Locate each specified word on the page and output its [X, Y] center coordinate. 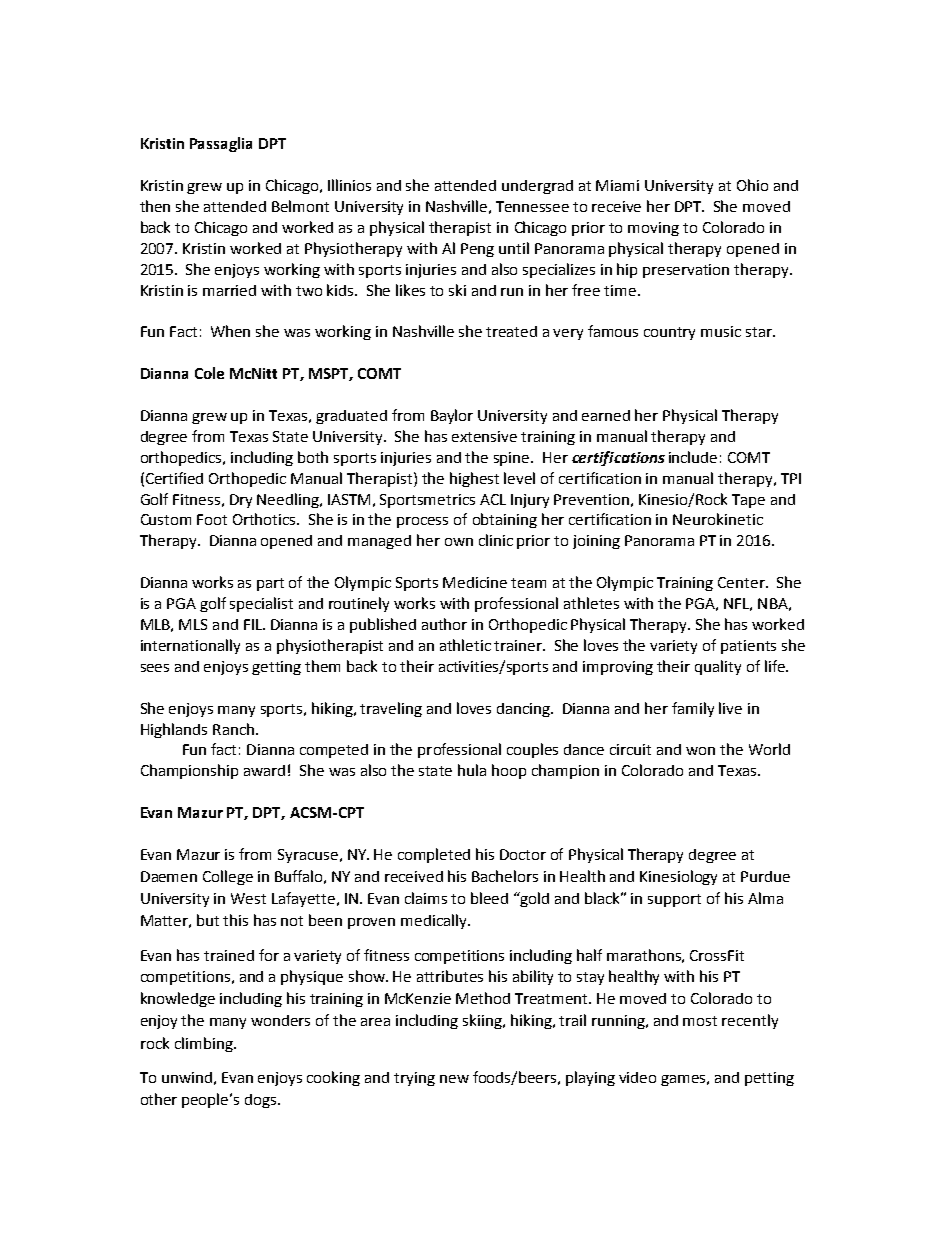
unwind [187, 1077]
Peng [477, 250]
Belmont [300, 206]
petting [769, 1079]
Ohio [752, 185]
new [454, 1079]
